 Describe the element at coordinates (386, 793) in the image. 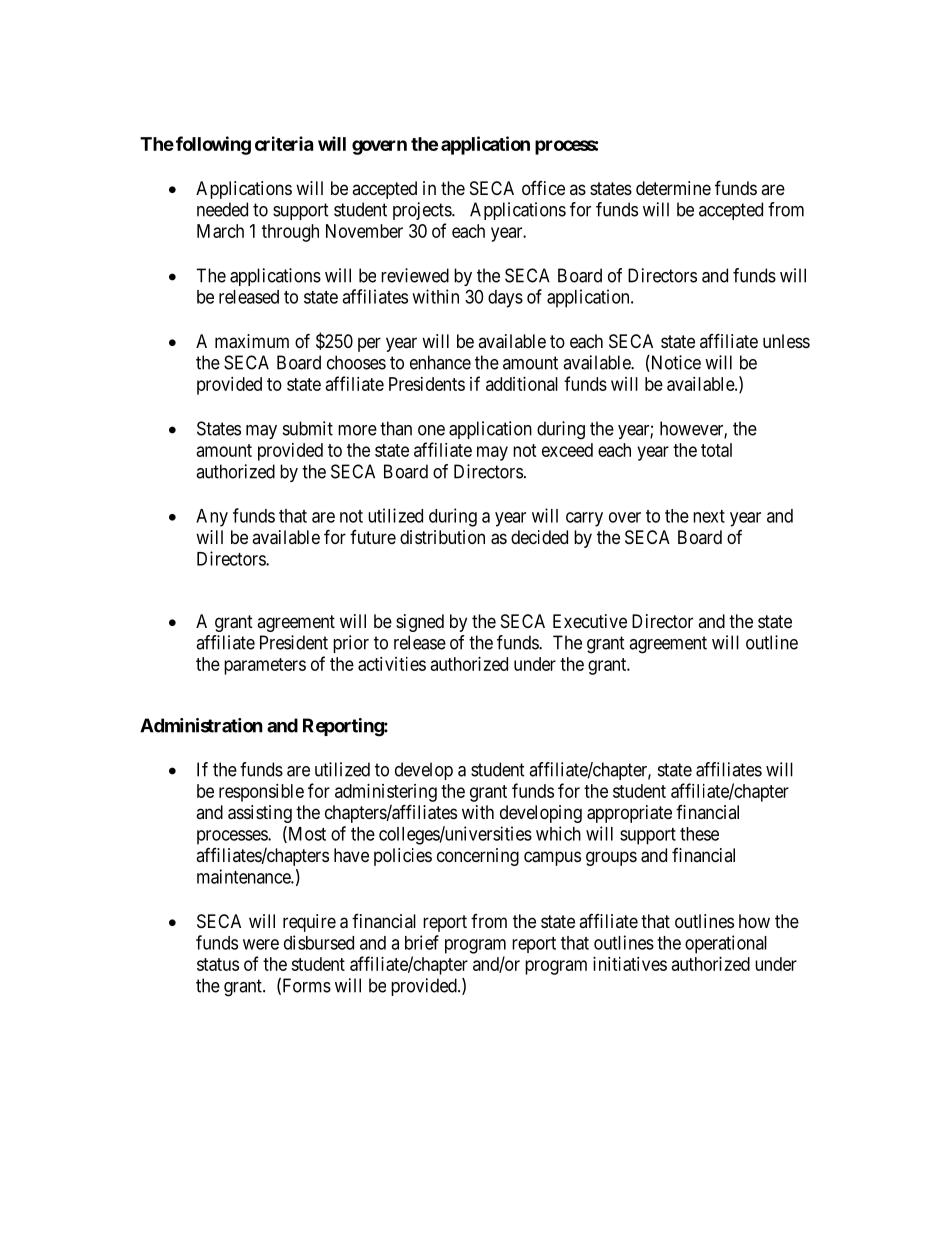

I see `administering` at that location.
